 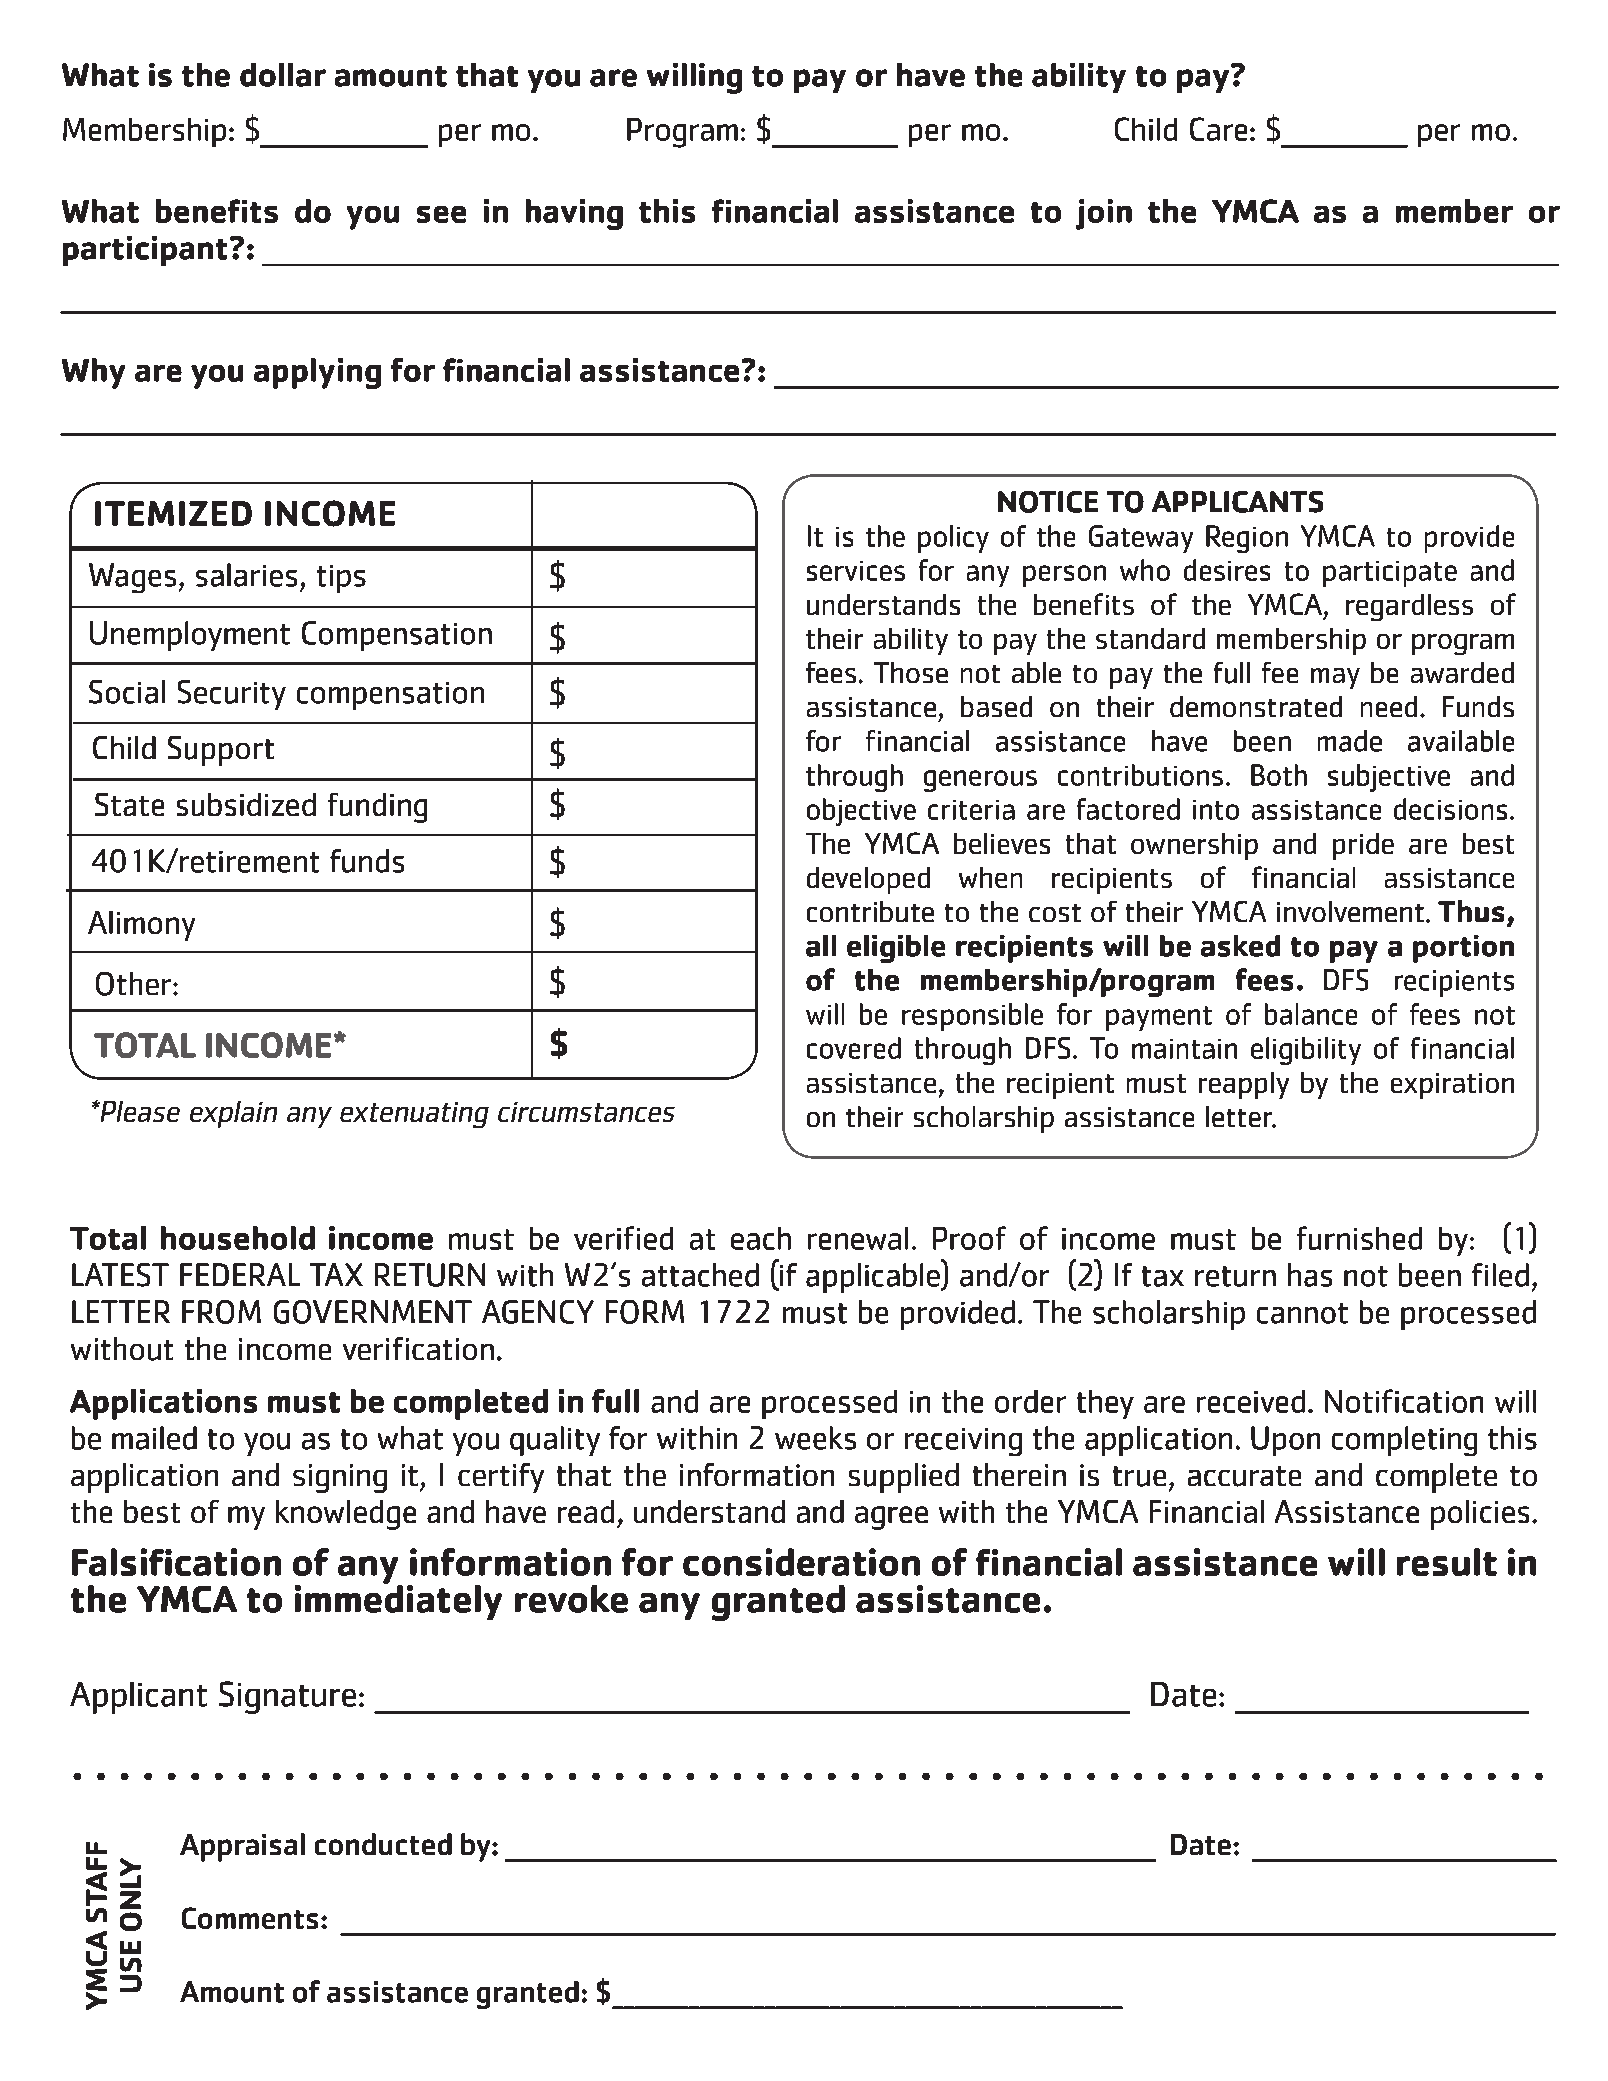 What do you see at coordinates (854, 778) in the image?
I see `through` at bounding box center [854, 778].
